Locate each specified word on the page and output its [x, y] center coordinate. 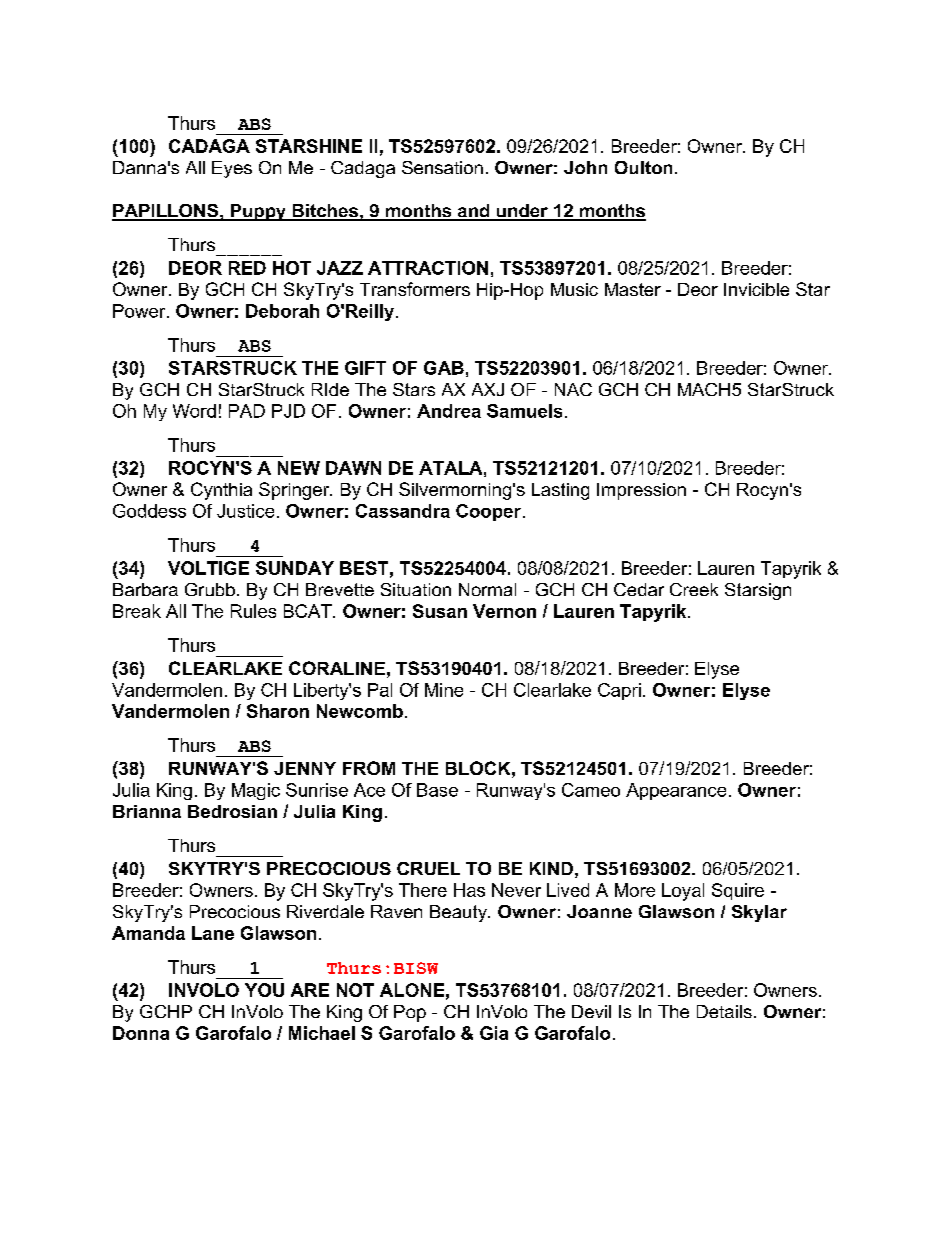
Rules [253, 611]
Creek [694, 589]
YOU [264, 990]
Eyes [232, 169]
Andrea [449, 411]
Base [437, 790]
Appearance [676, 791]
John [585, 167]
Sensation [442, 167]
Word [194, 411]
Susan [440, 611]
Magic [256, 791]
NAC [573, 389]
